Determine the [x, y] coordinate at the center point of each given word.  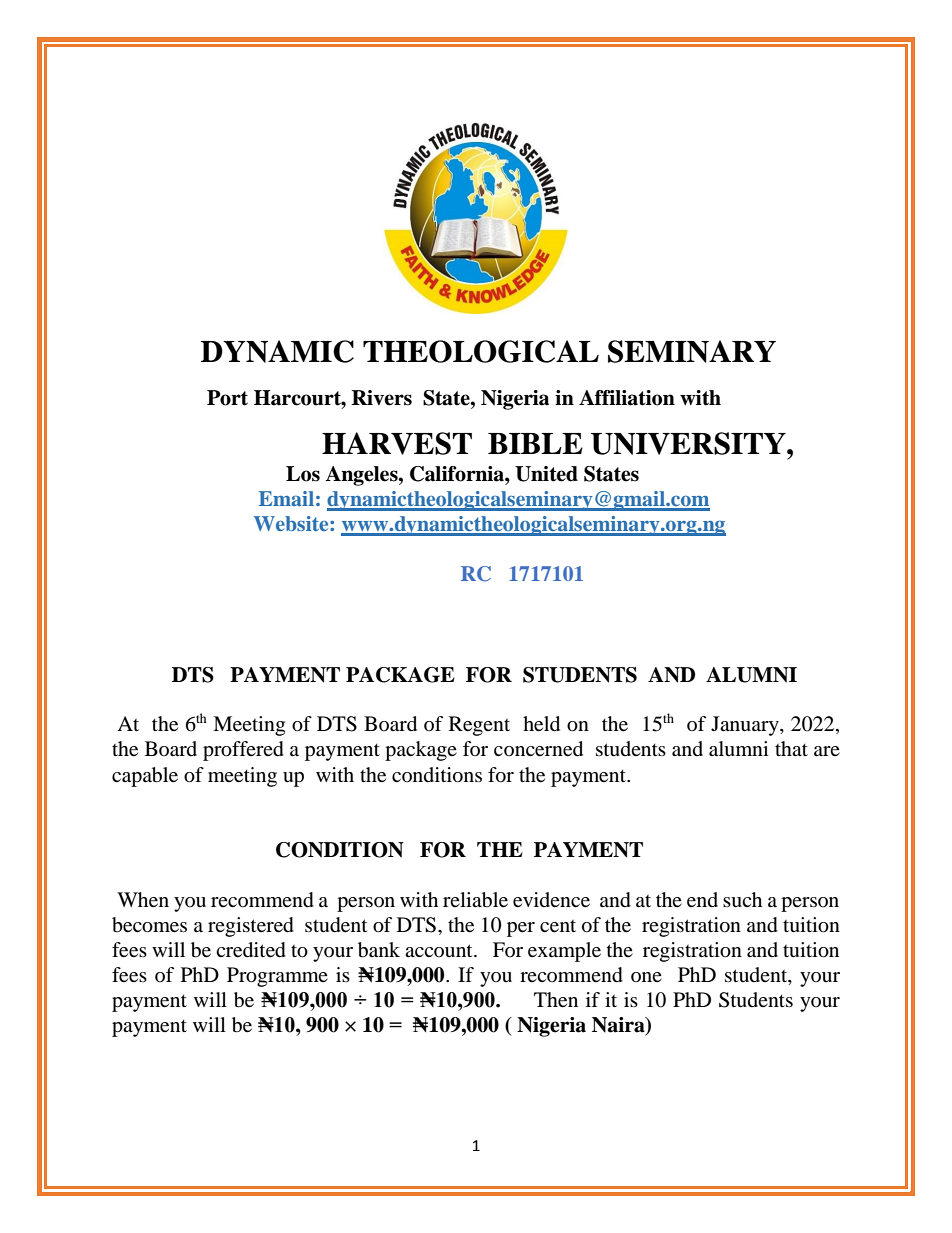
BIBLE [535, 443]
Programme [277, 977]
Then [556, 1000]
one [646, 977]
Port [227, 398]
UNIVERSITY [689, 443]
